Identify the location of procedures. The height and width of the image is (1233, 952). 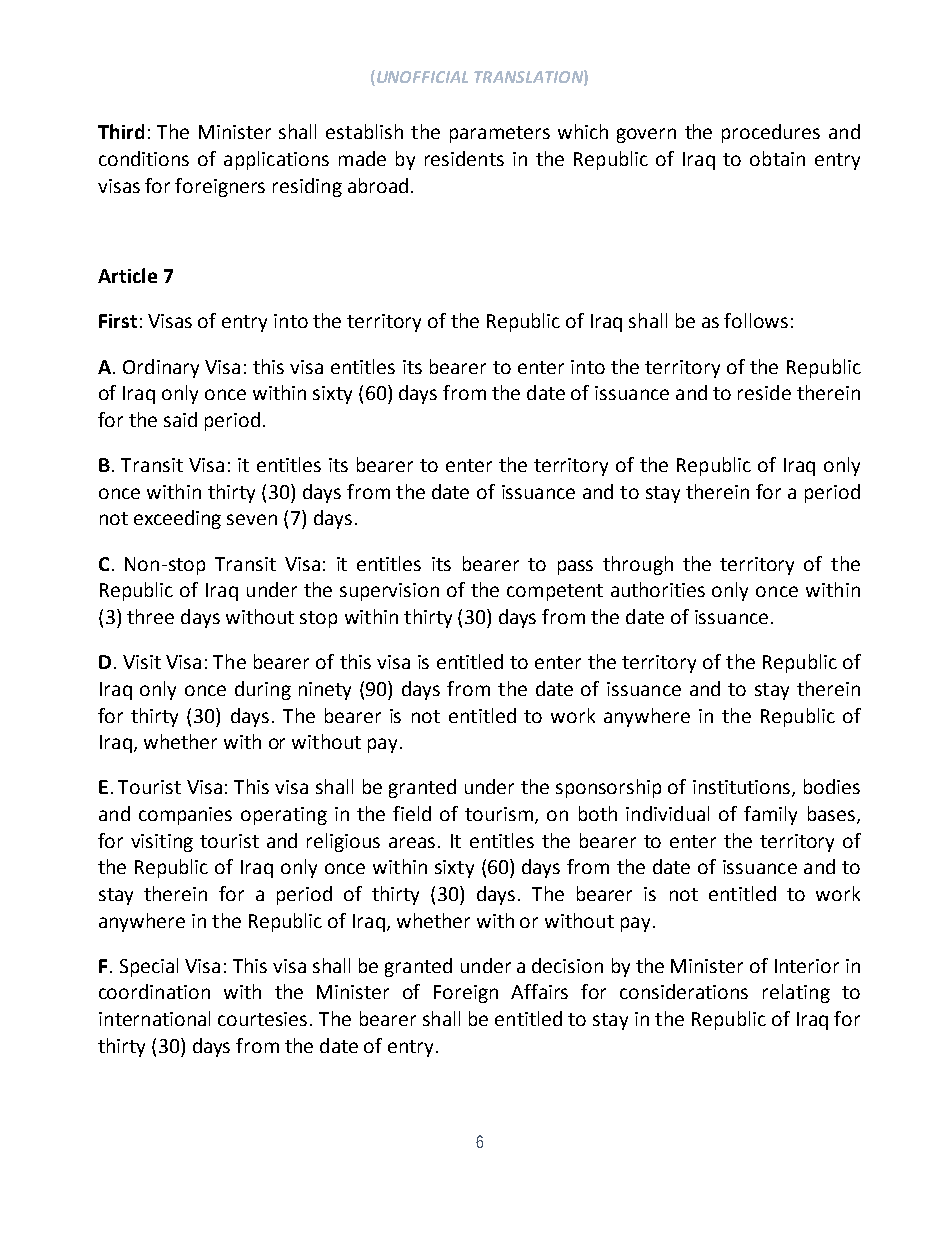
(771, 133).
